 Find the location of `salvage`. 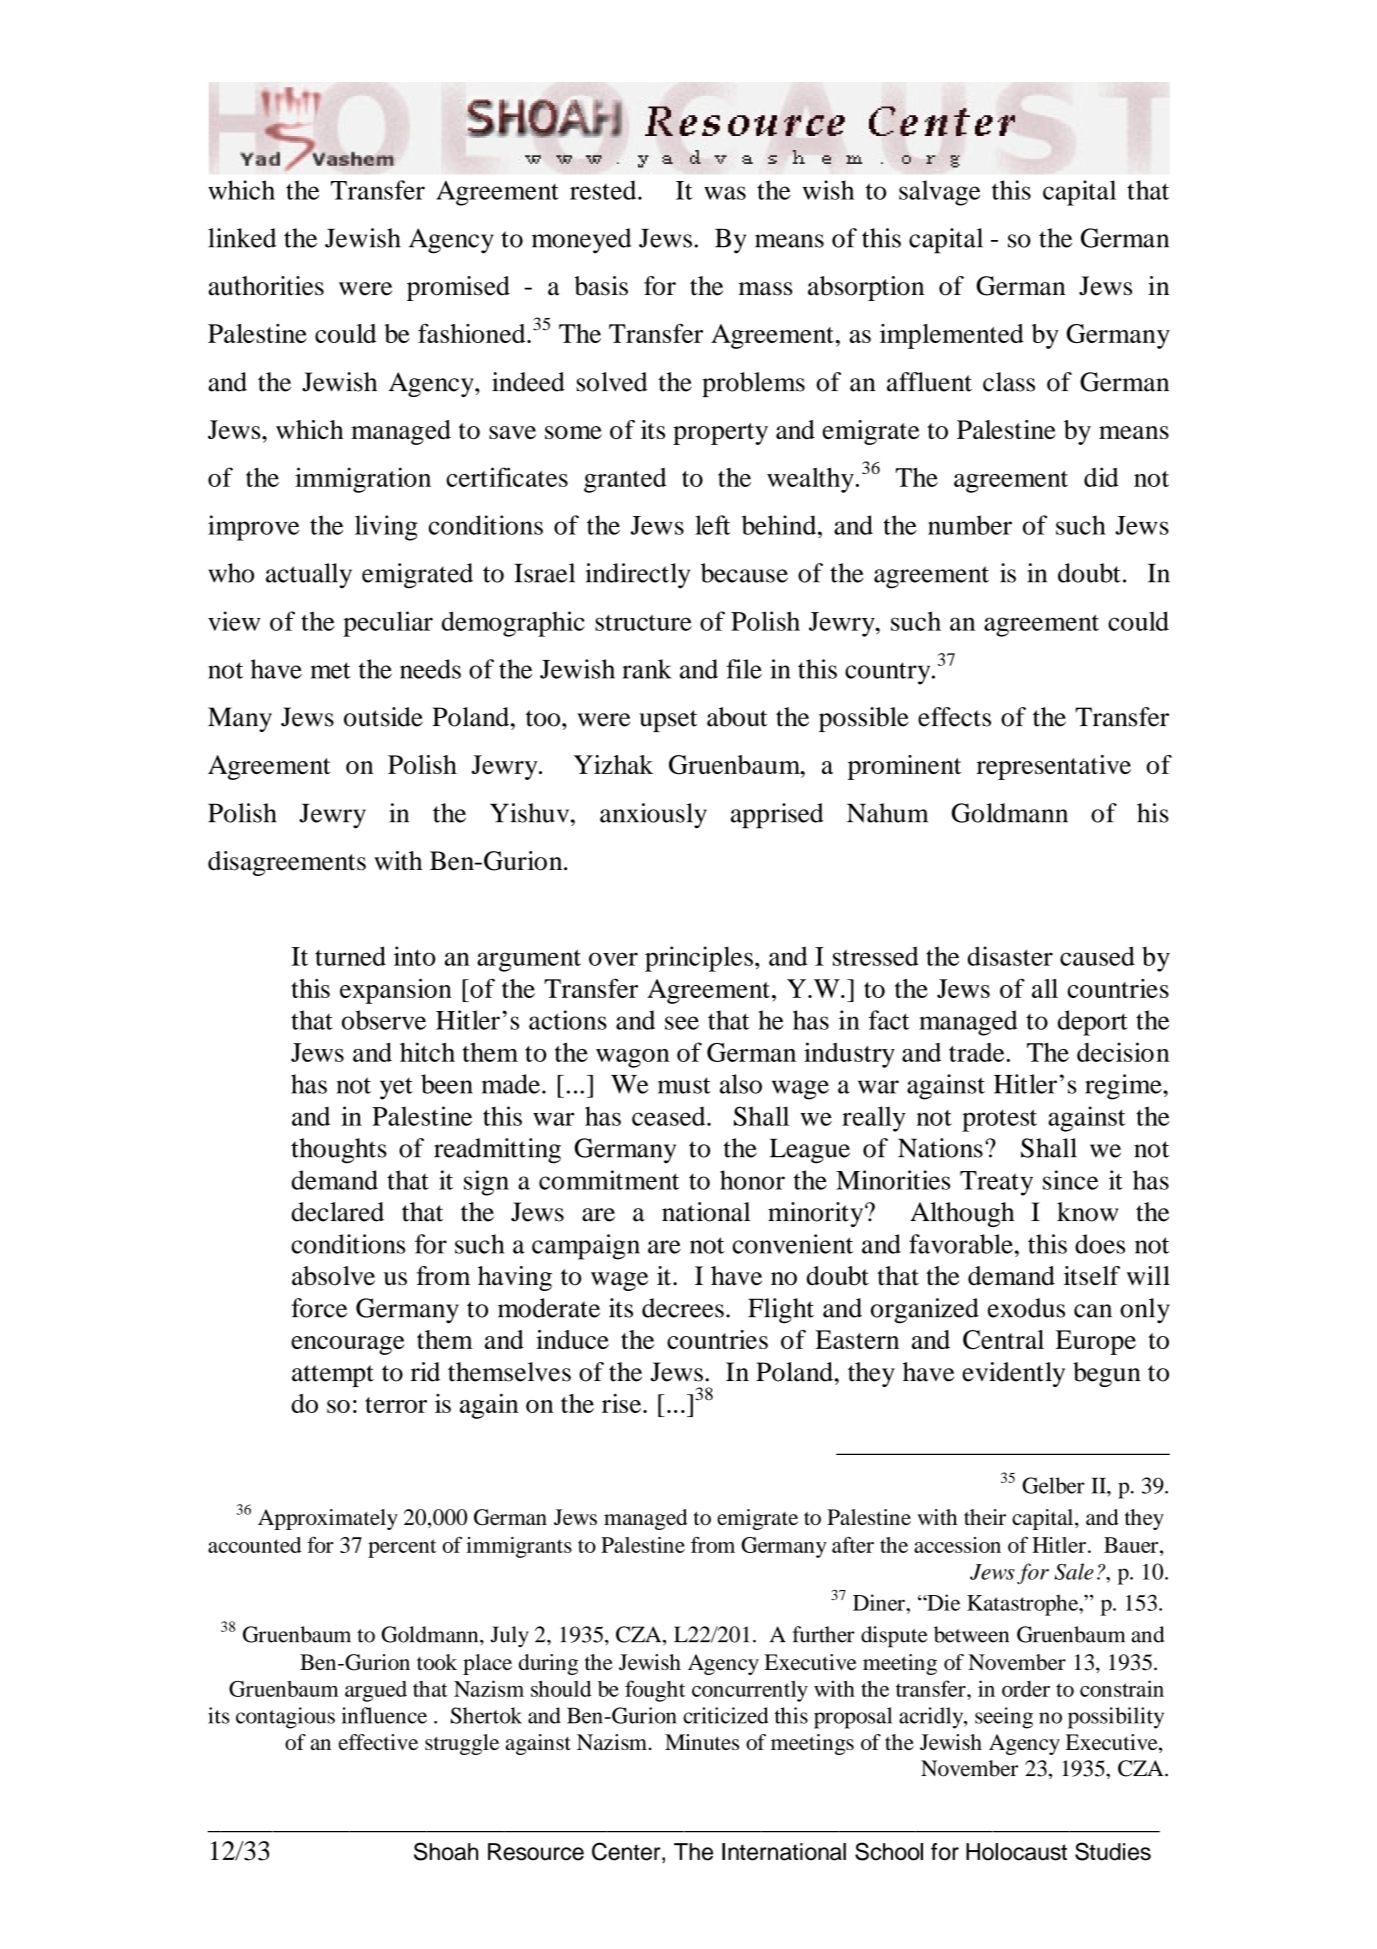

salvage is located at coordinates (939, 193).
